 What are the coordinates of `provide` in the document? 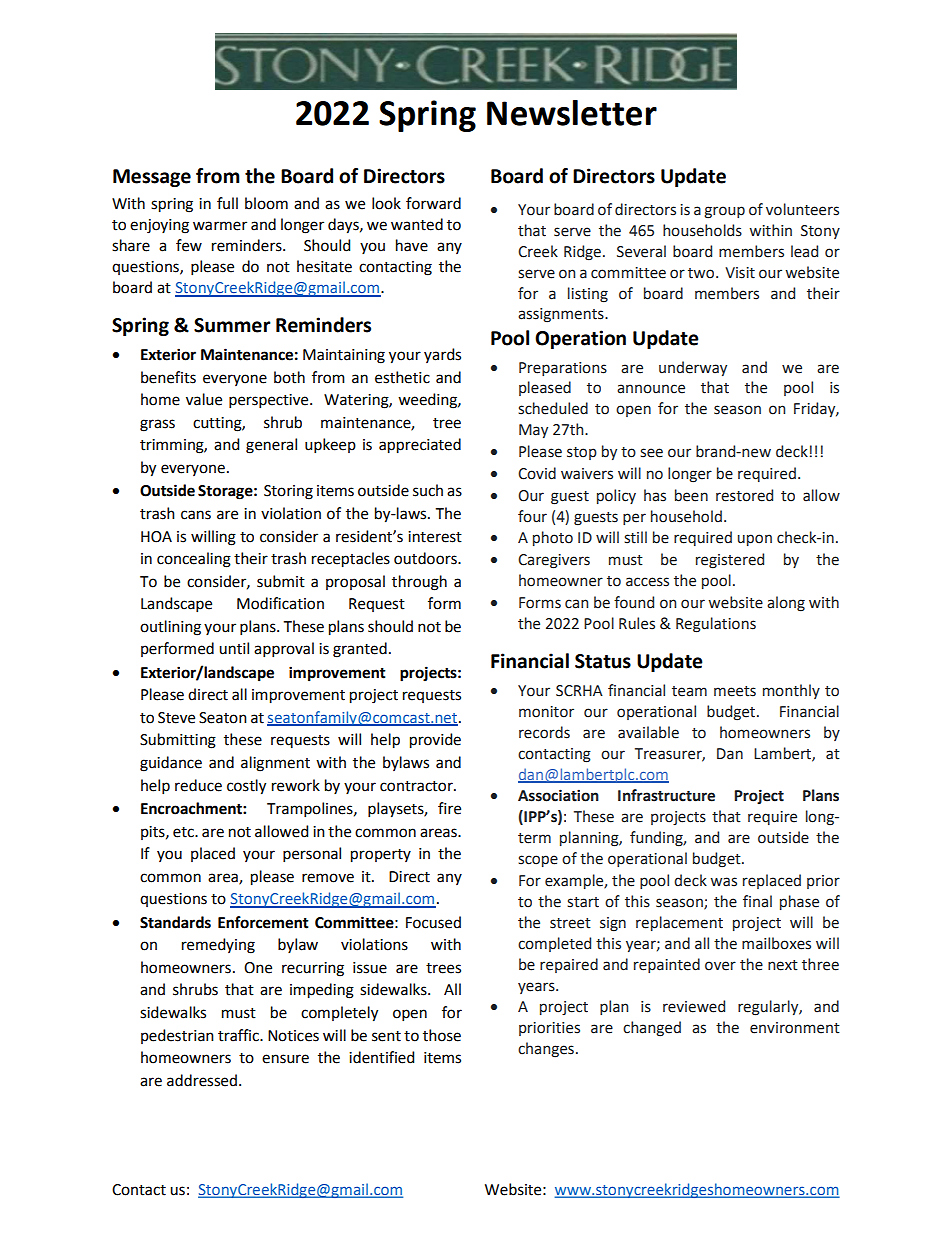 It's located at (435, 741).
